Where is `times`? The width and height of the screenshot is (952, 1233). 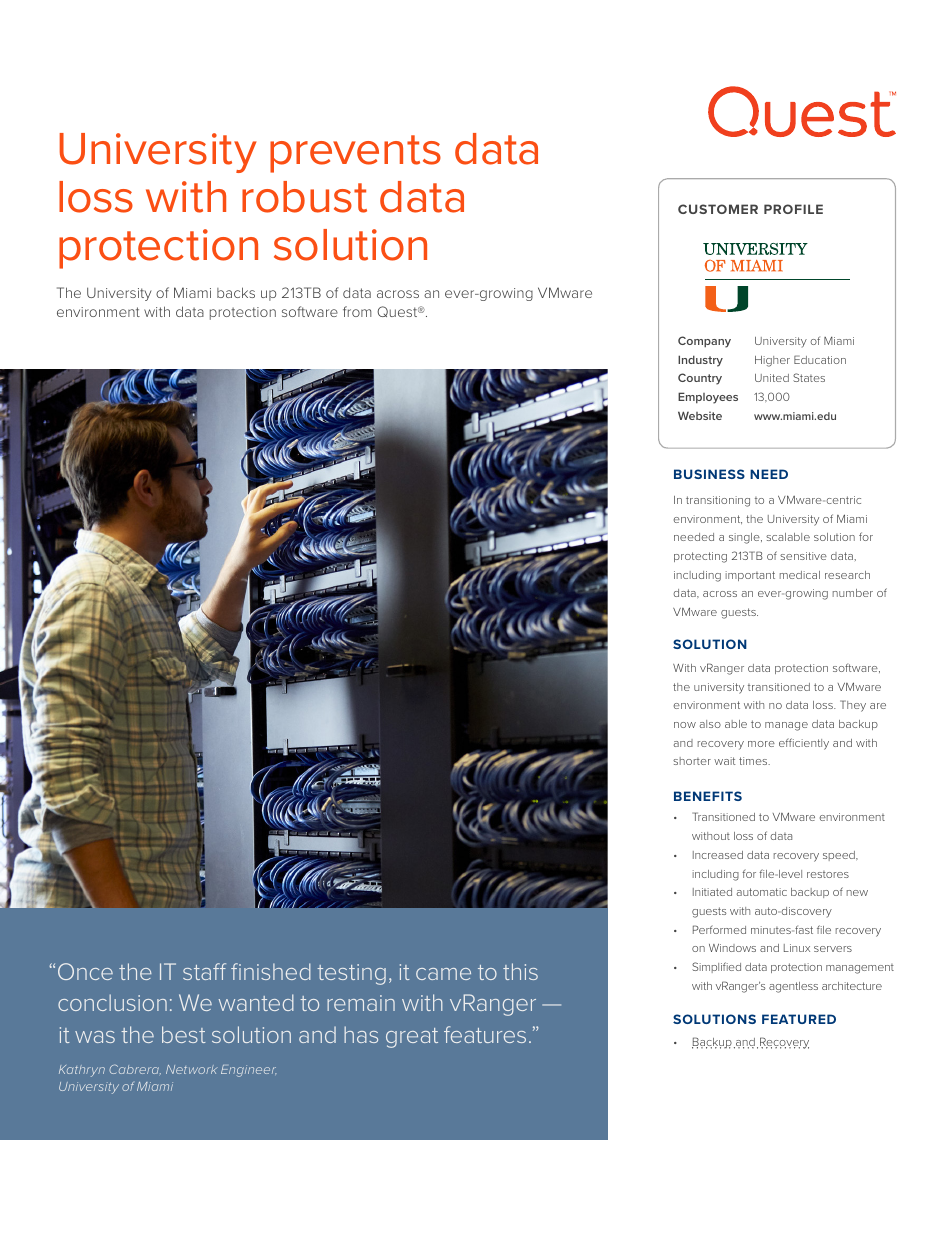 times is located at coordinates (754, 761).
